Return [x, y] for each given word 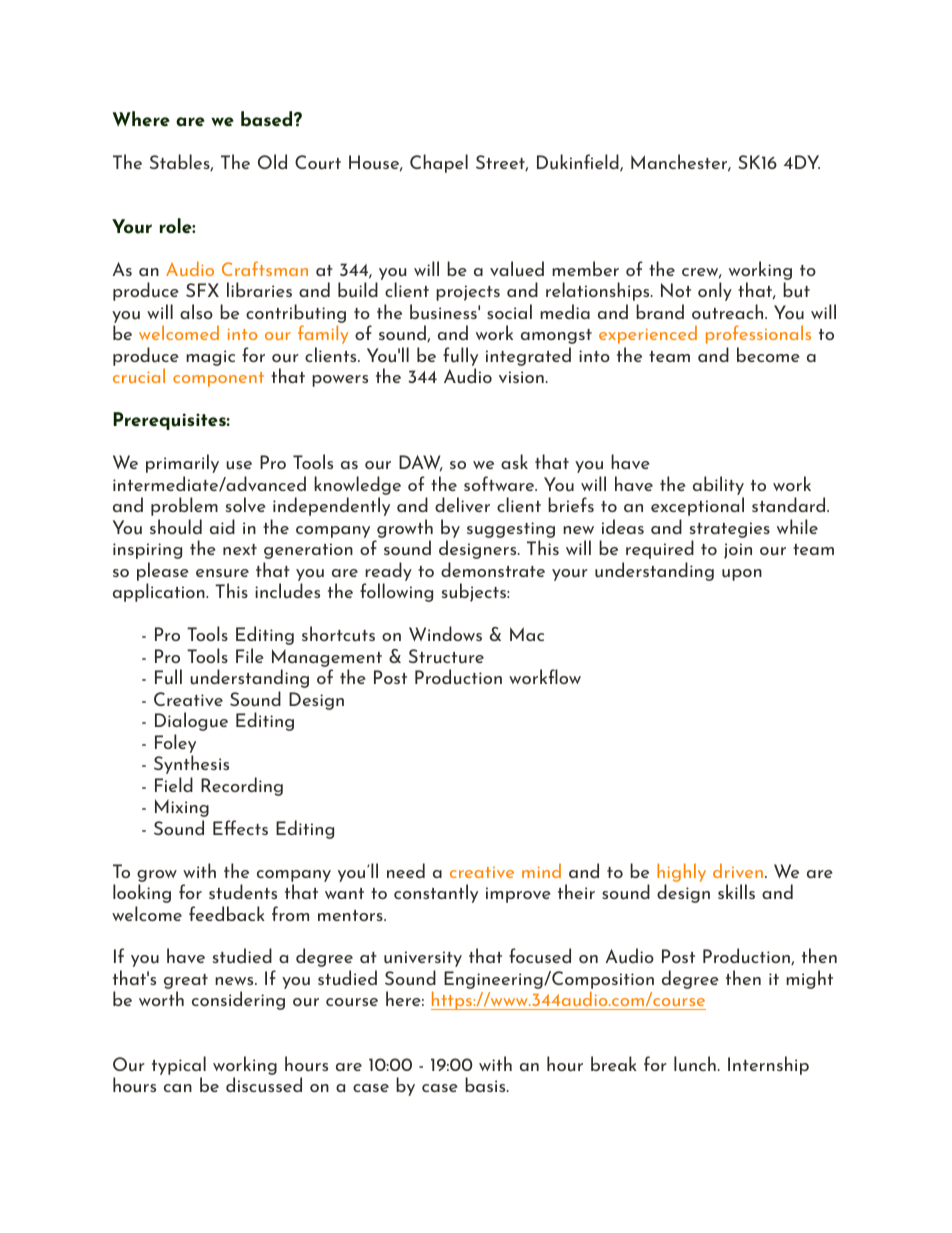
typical [179, 1067]
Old [272, 161]
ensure [222, 573]
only [715, 291]
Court [318, 162]
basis [486, 1084]
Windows [445, 633]
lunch [695, 1064]
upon [742, 575]
